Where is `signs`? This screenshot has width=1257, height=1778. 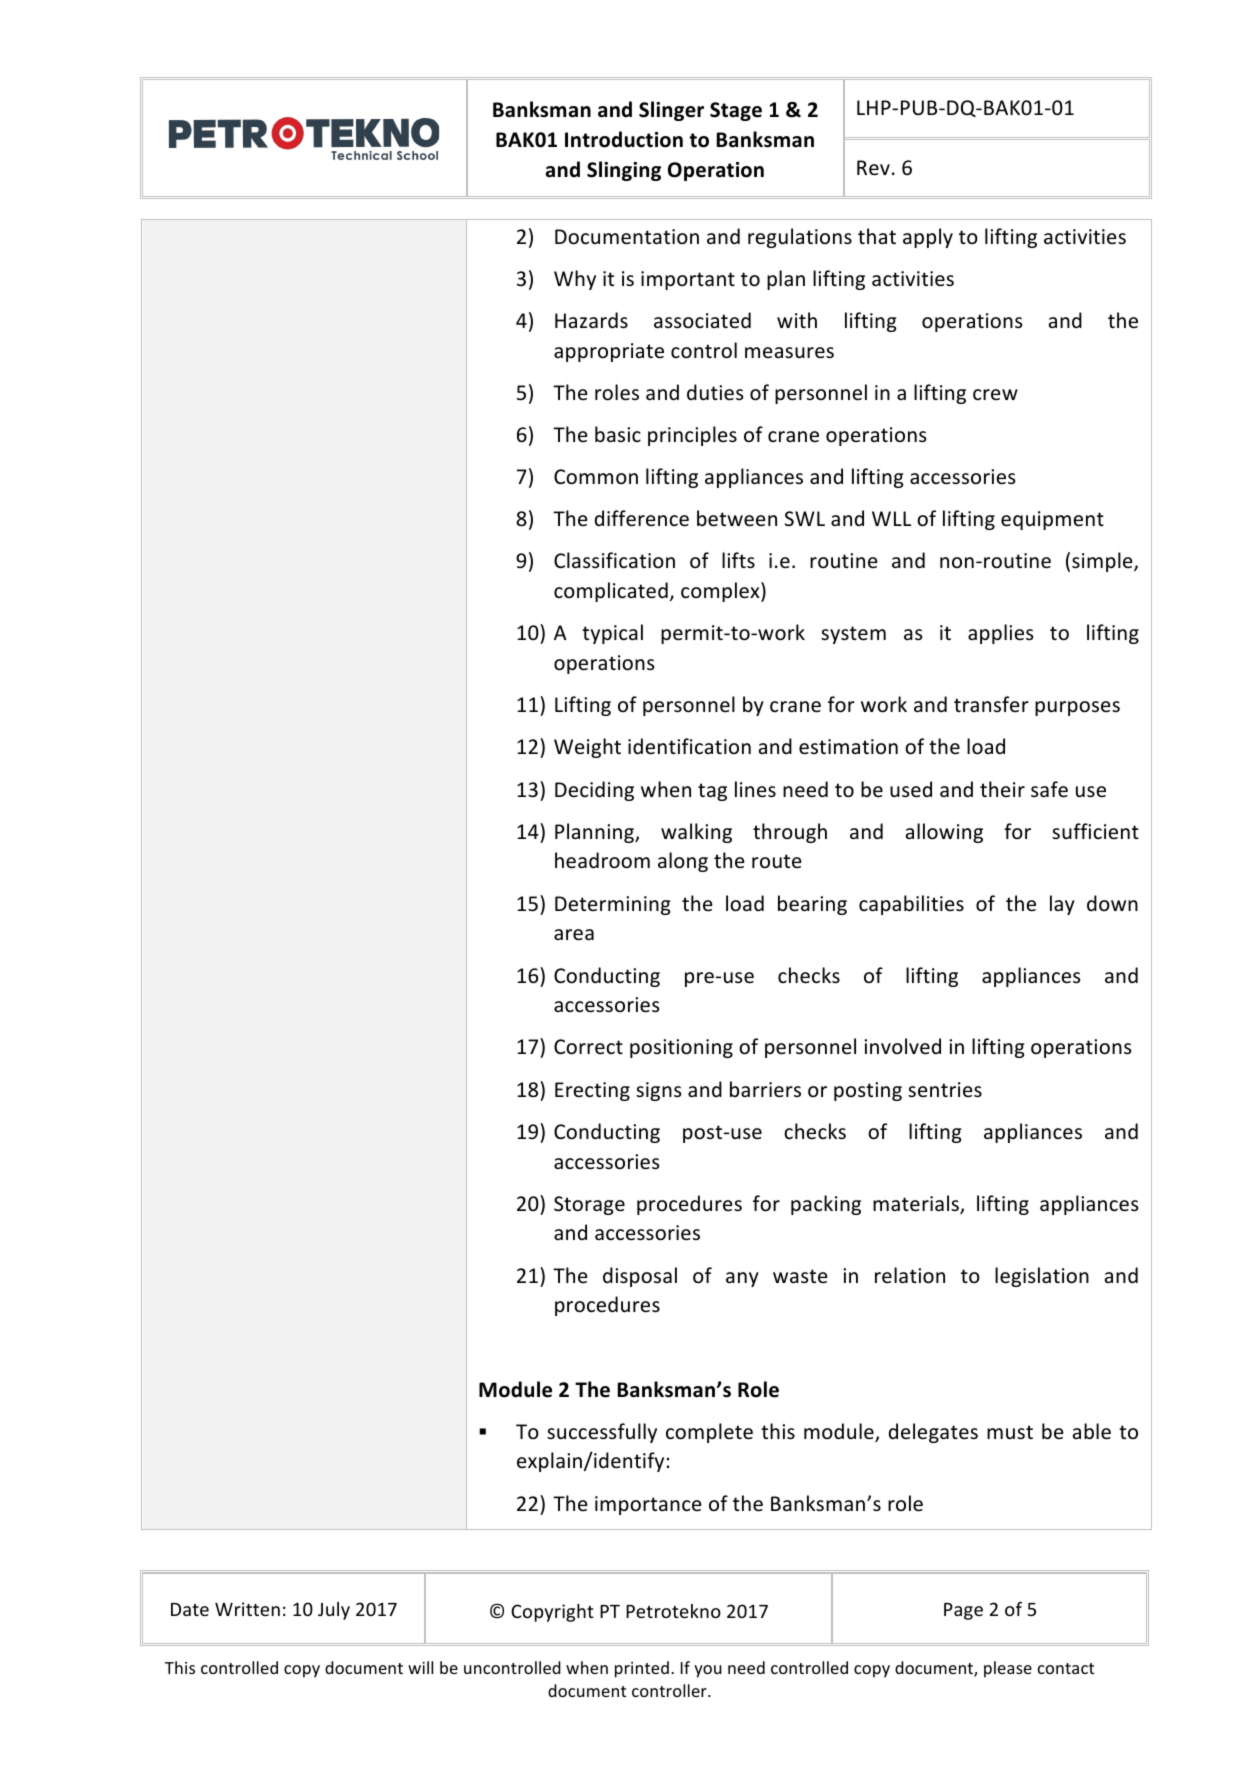
signs is located at coordinates (658, 1091).
